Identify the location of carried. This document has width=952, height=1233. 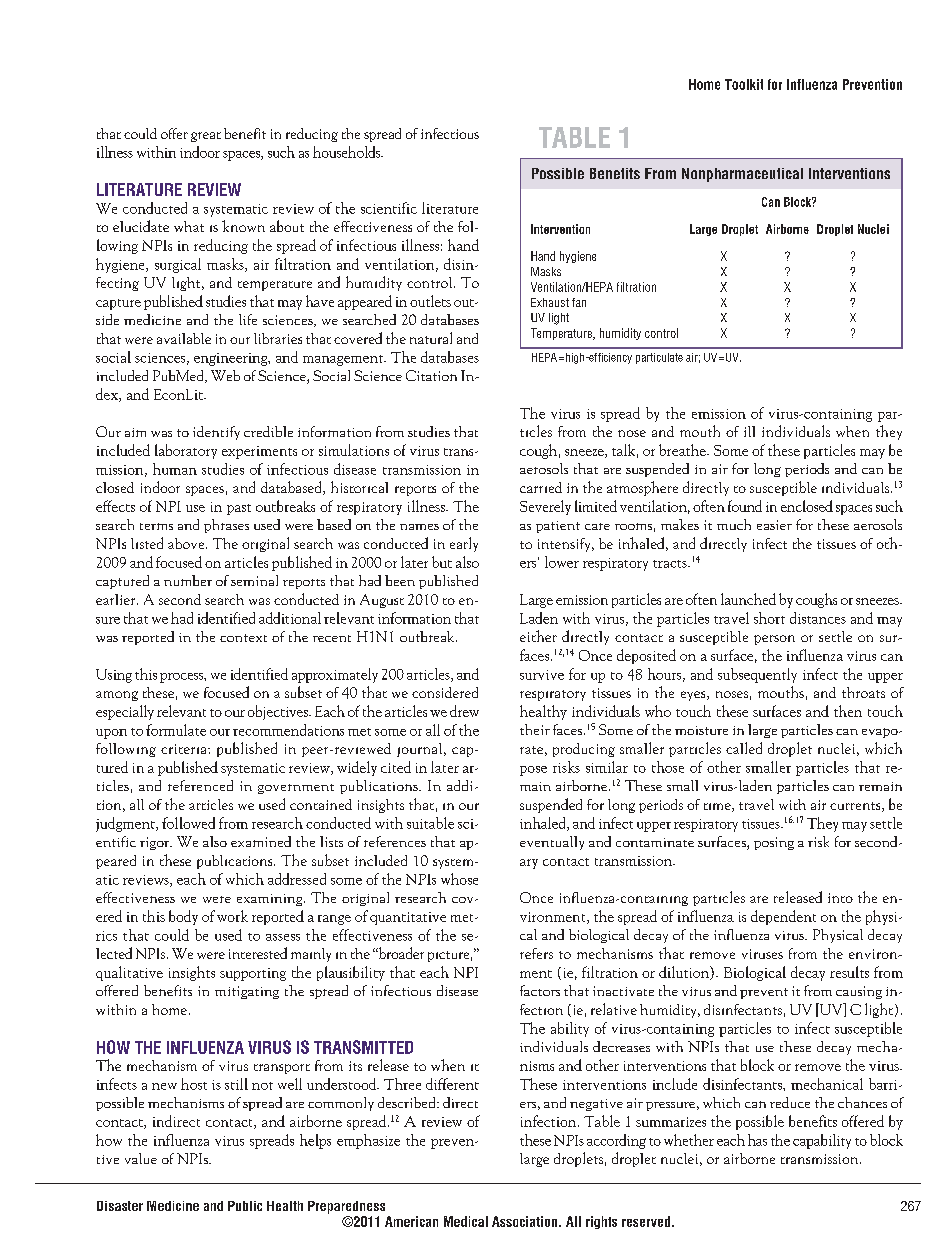
(541, 487).
